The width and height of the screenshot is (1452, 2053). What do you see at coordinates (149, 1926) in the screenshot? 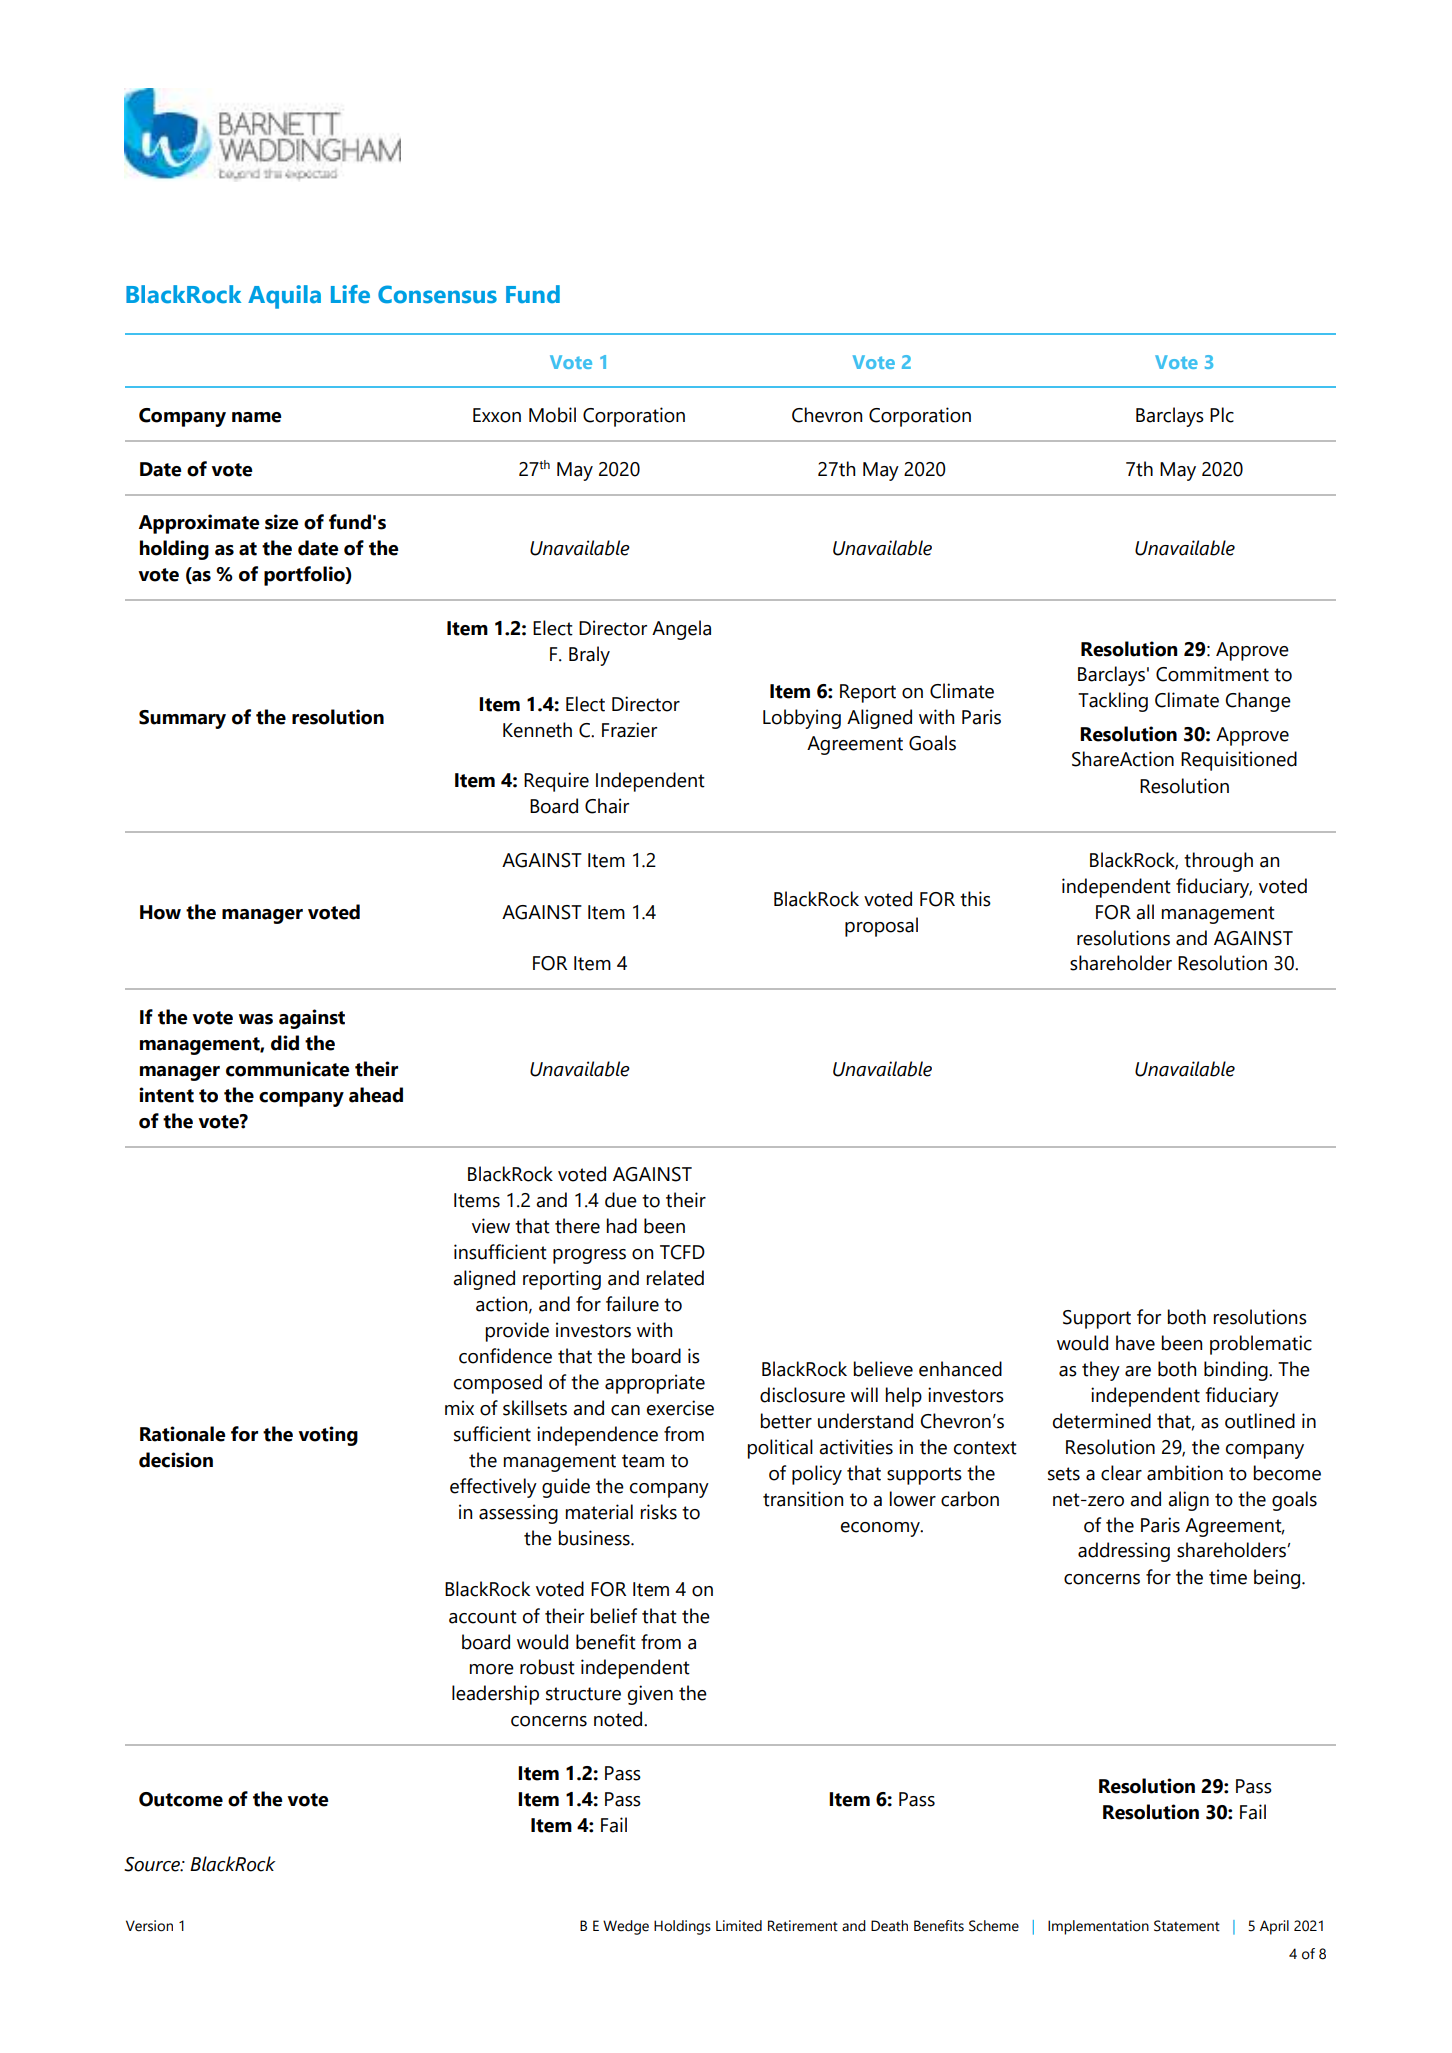
I see `Version` at bounding box center [149, 1926].
